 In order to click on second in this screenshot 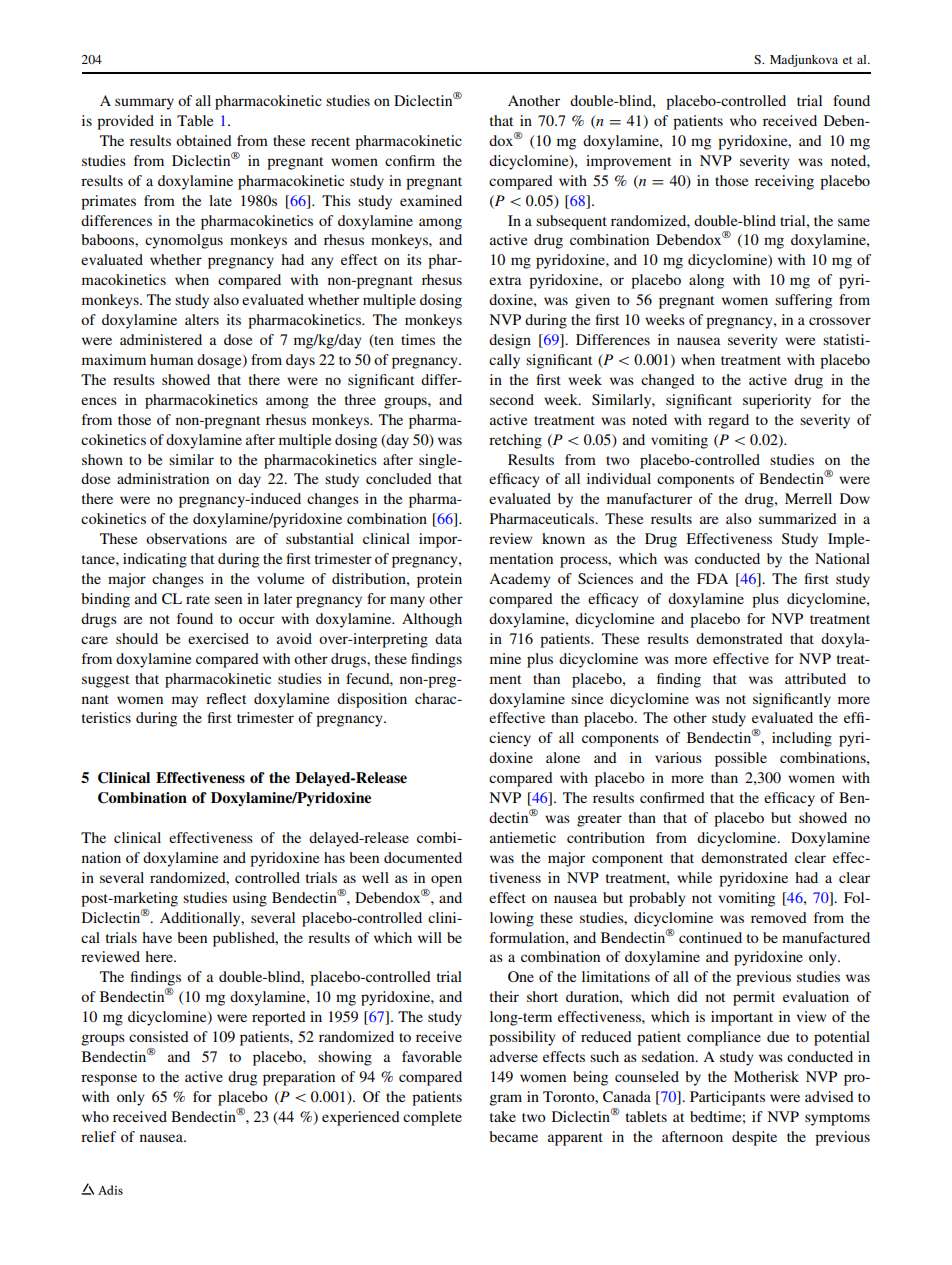, I will do `click(512, 399)`.
